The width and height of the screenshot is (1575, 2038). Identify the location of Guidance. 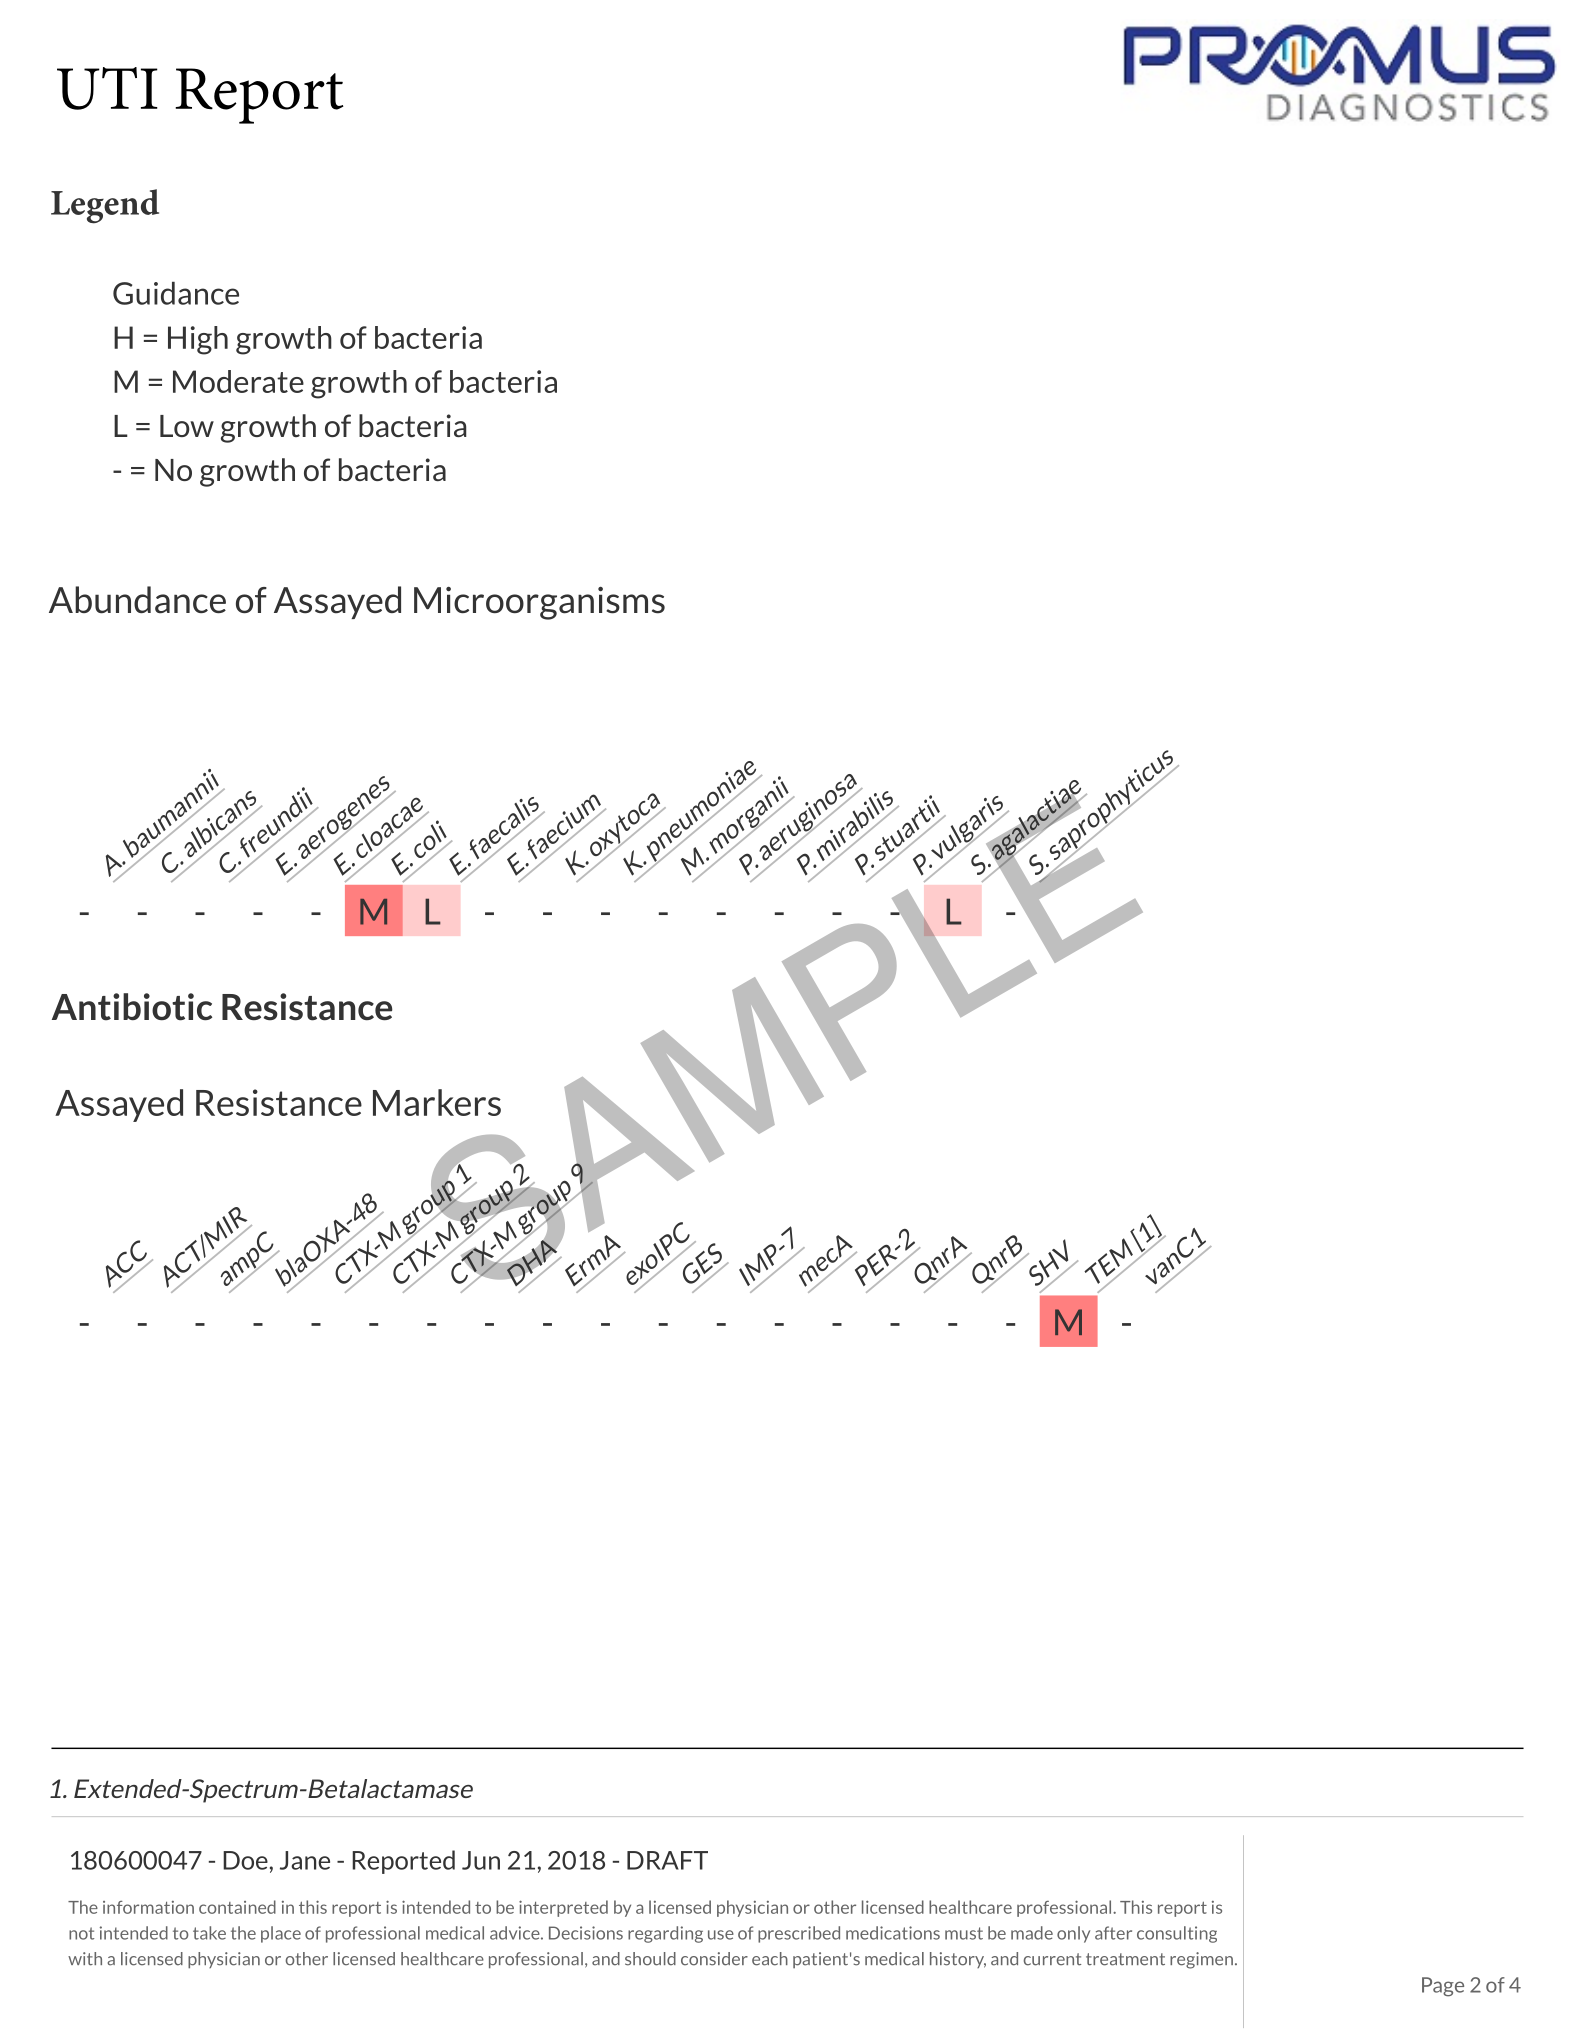
(176, 293).
